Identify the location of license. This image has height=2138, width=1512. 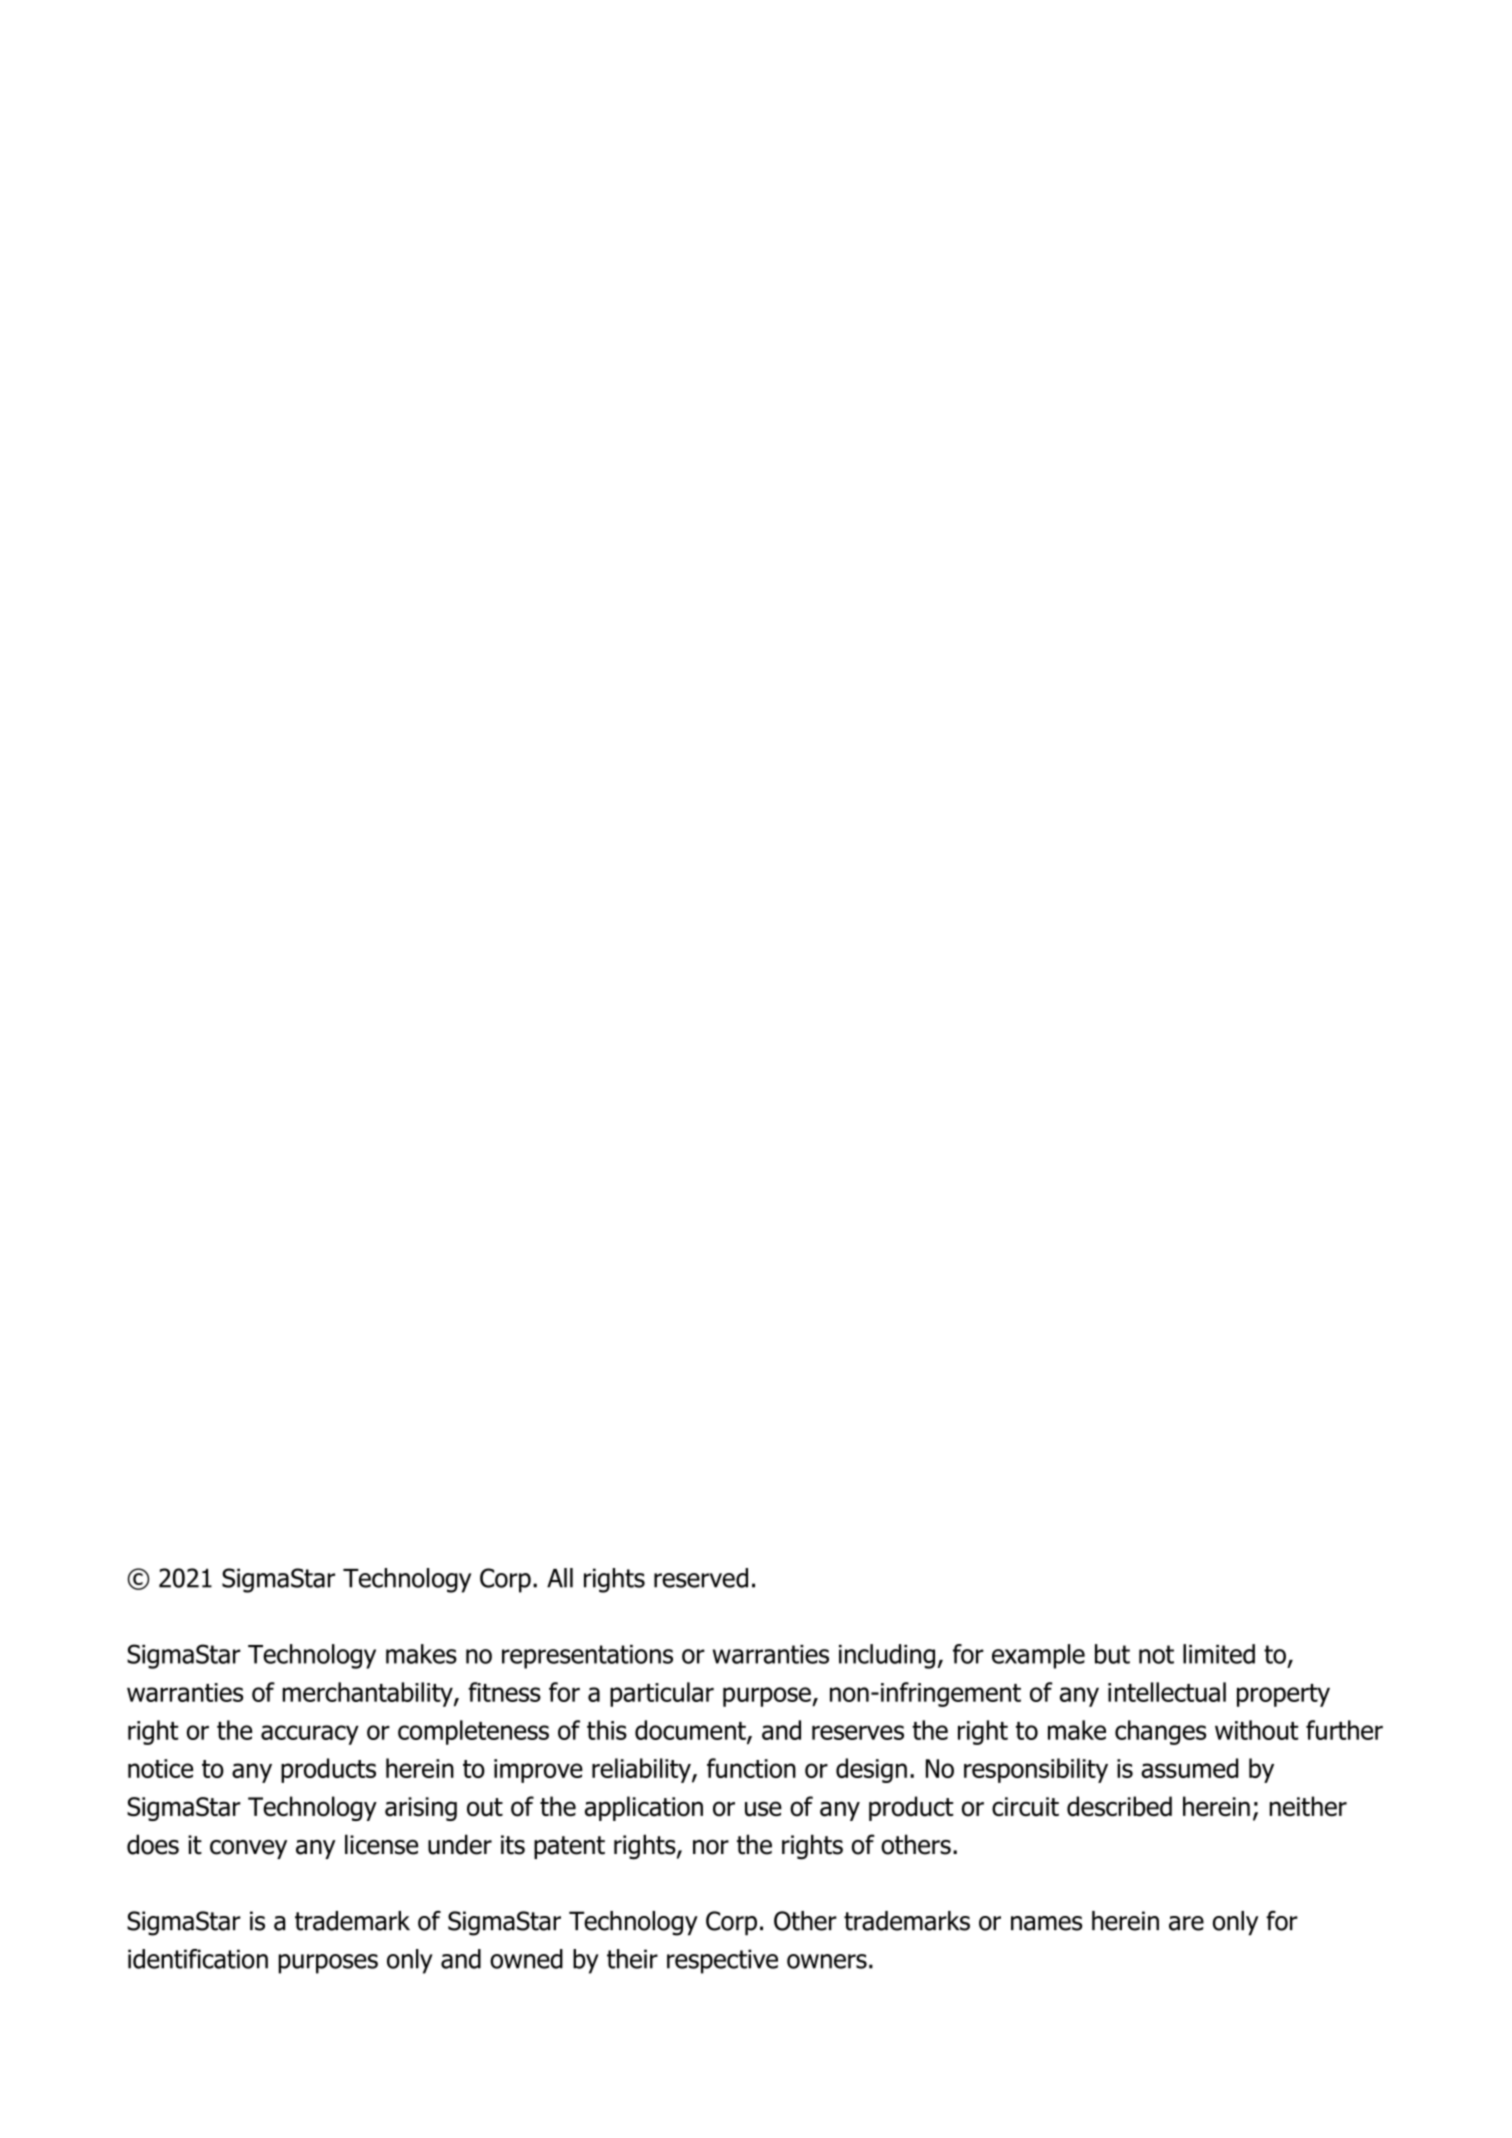
(381, 1844).
